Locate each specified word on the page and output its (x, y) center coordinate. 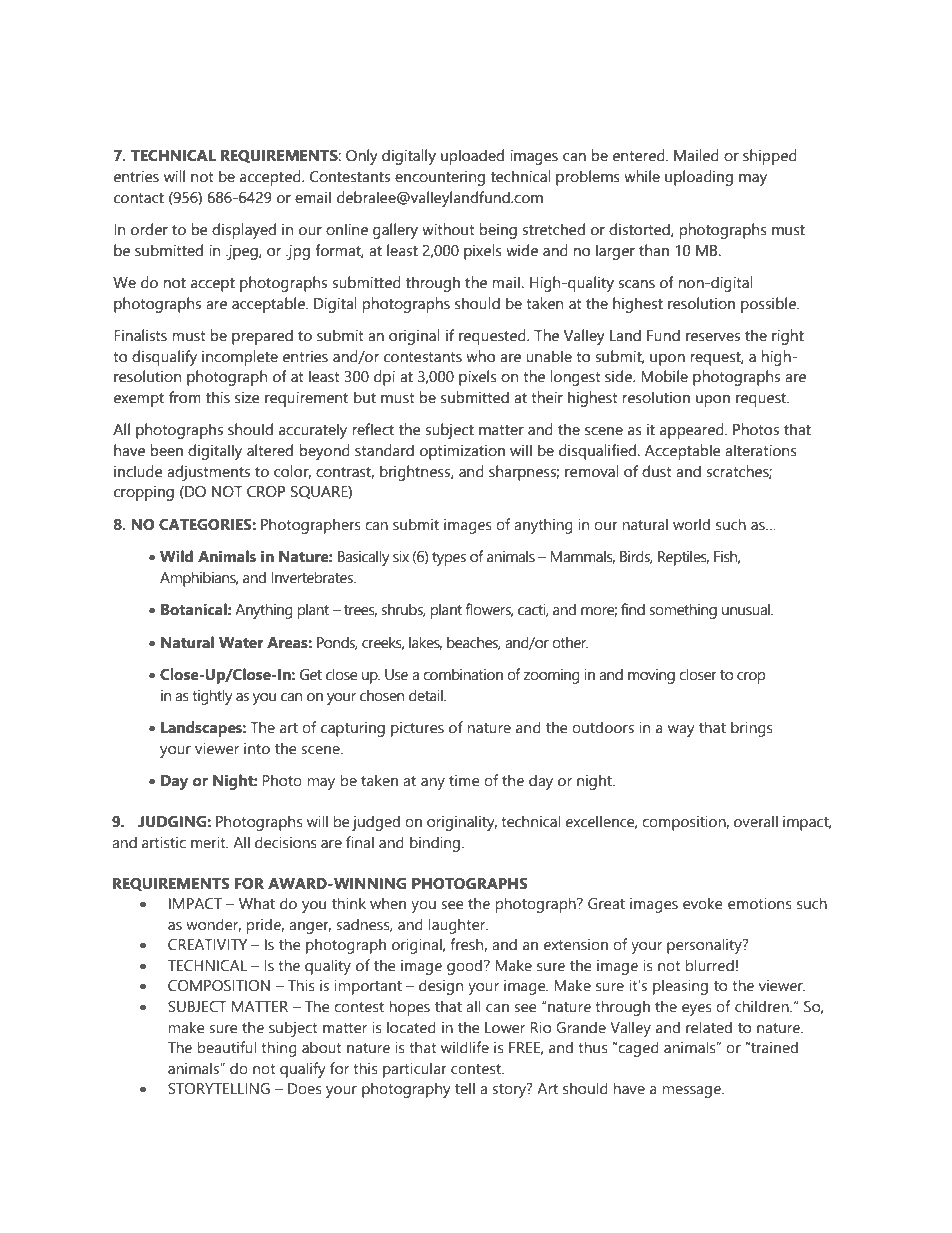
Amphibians (199, 579)
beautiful (227, 1047)
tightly (212, 697)
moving (651, 676)
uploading (699, 178)
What (257, 903)
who (480, 356)
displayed (244, 231)
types (449, 559)
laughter (458, 926)
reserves (713, 337)
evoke (703, 903)
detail (427, 695)
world (691, 524)
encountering (440, 178)
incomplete (240, 358)
